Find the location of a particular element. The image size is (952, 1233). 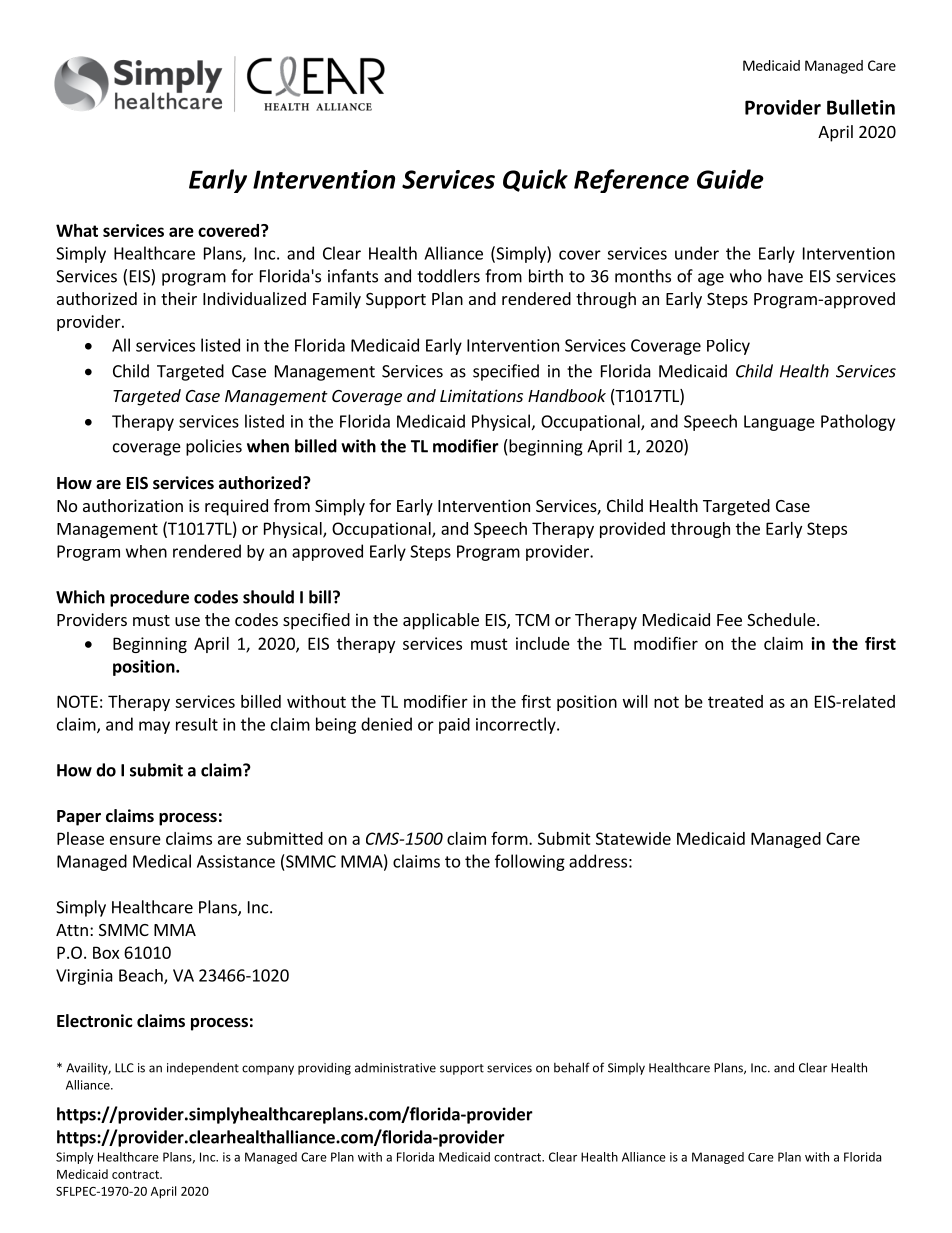

administrative is located at coordinates (395, 1068).
